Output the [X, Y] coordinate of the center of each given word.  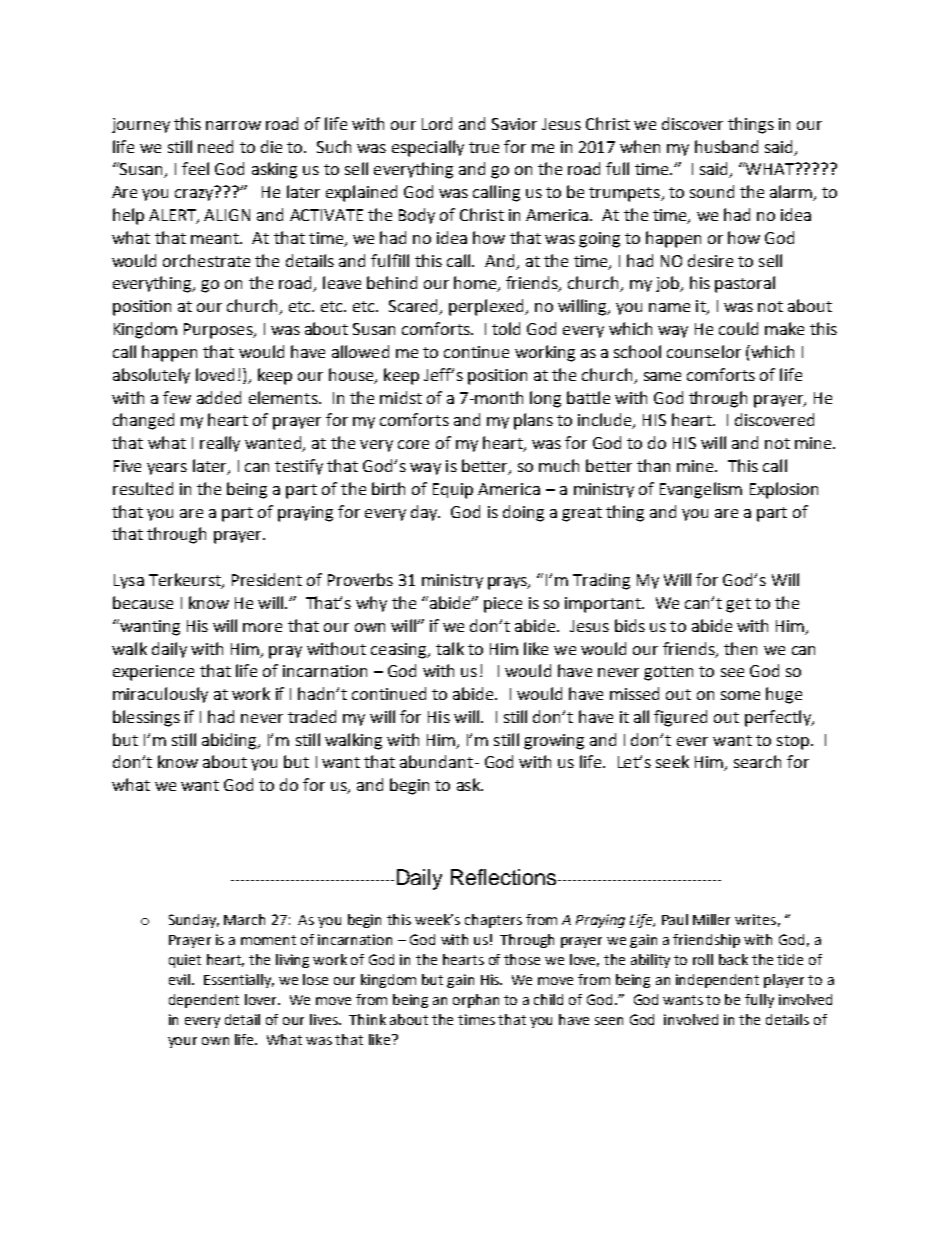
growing [554, 742]
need [215, 146]
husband [726, 146]
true [484, 147]
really [220, 444]
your [182, 1042]
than [653, 465]
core [413, 444]
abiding [230, 741]
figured [680, 718]
